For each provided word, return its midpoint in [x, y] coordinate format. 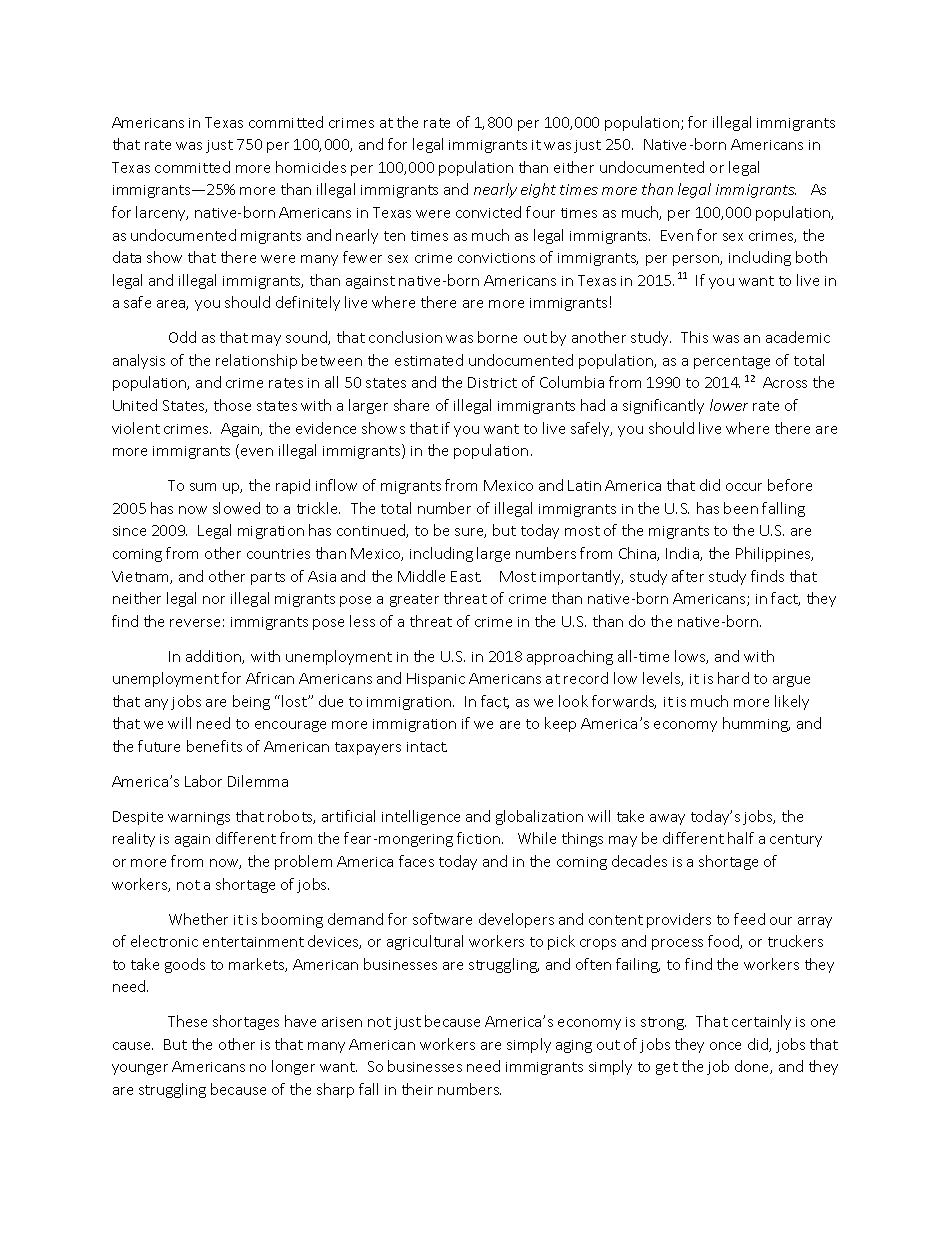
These [187, 1021]
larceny [162, 213]
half [741, 838]
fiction [480, 838]
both [811, 257]
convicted [488, 212]
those [232, 405]
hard [733, 678]
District [492, 382]
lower [729, 405]
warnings [199, 818]
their [417, 1089]
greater [414, 600]
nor [214, 600]
